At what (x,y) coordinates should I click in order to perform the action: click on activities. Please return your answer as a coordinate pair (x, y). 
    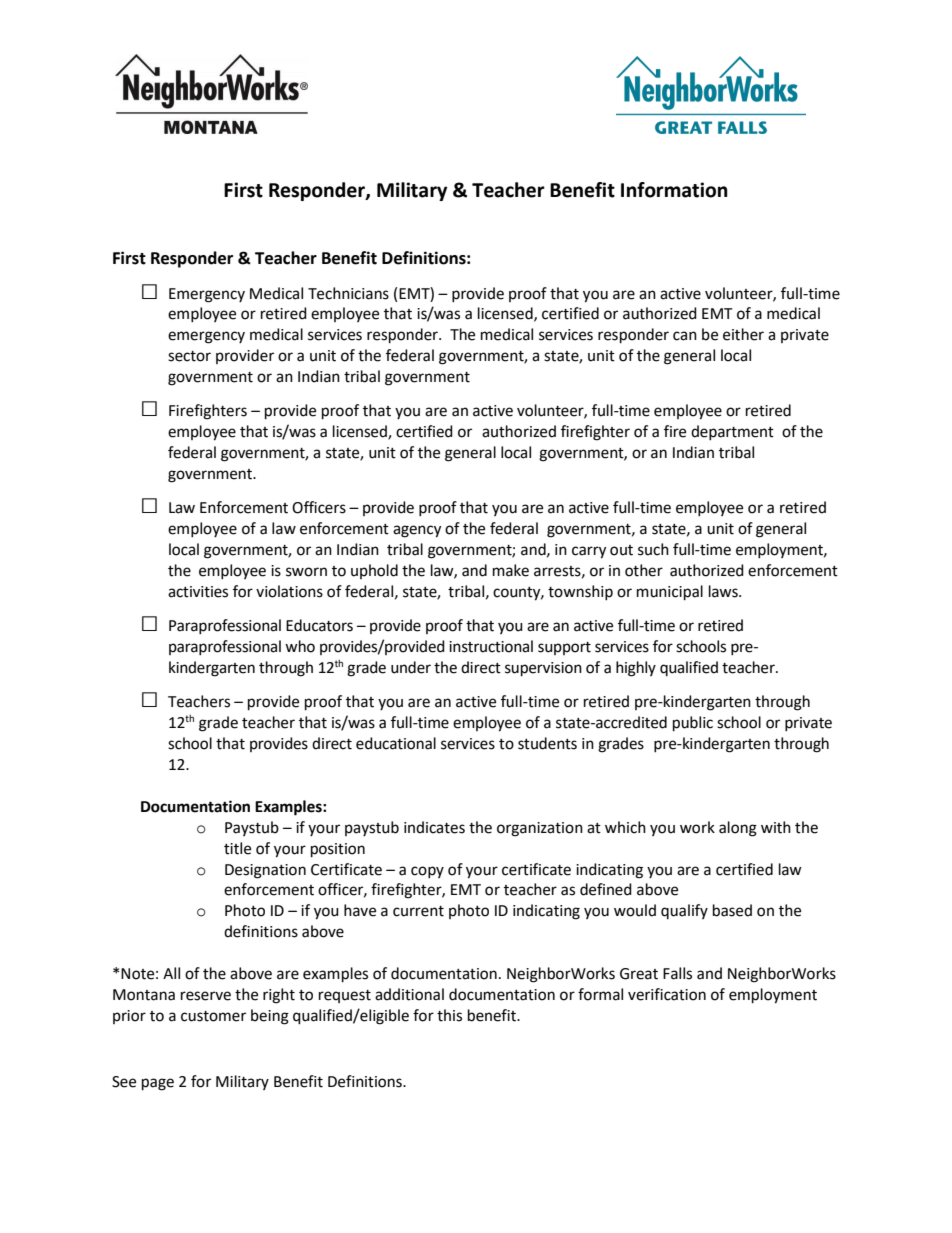
    Looking at the image, I should click on (198, 592).
